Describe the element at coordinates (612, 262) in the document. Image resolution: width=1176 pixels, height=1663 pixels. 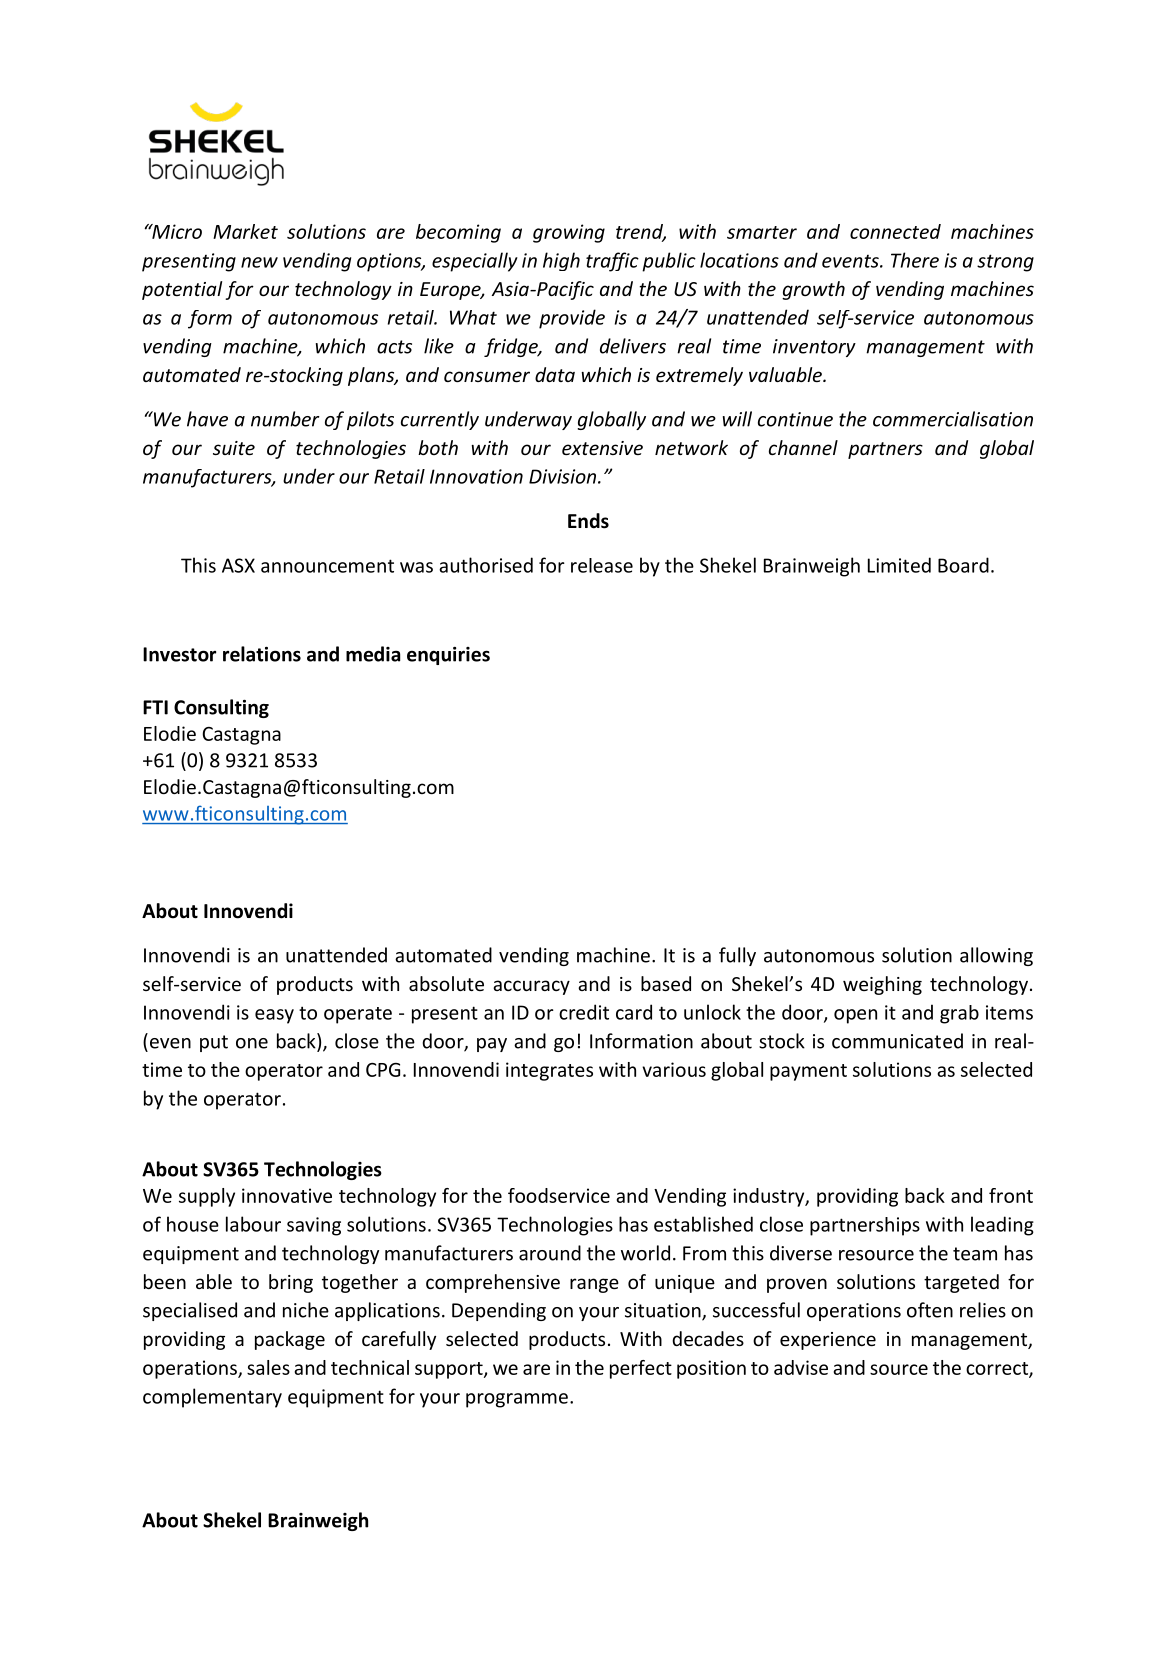
I see `traffic` at that location.
